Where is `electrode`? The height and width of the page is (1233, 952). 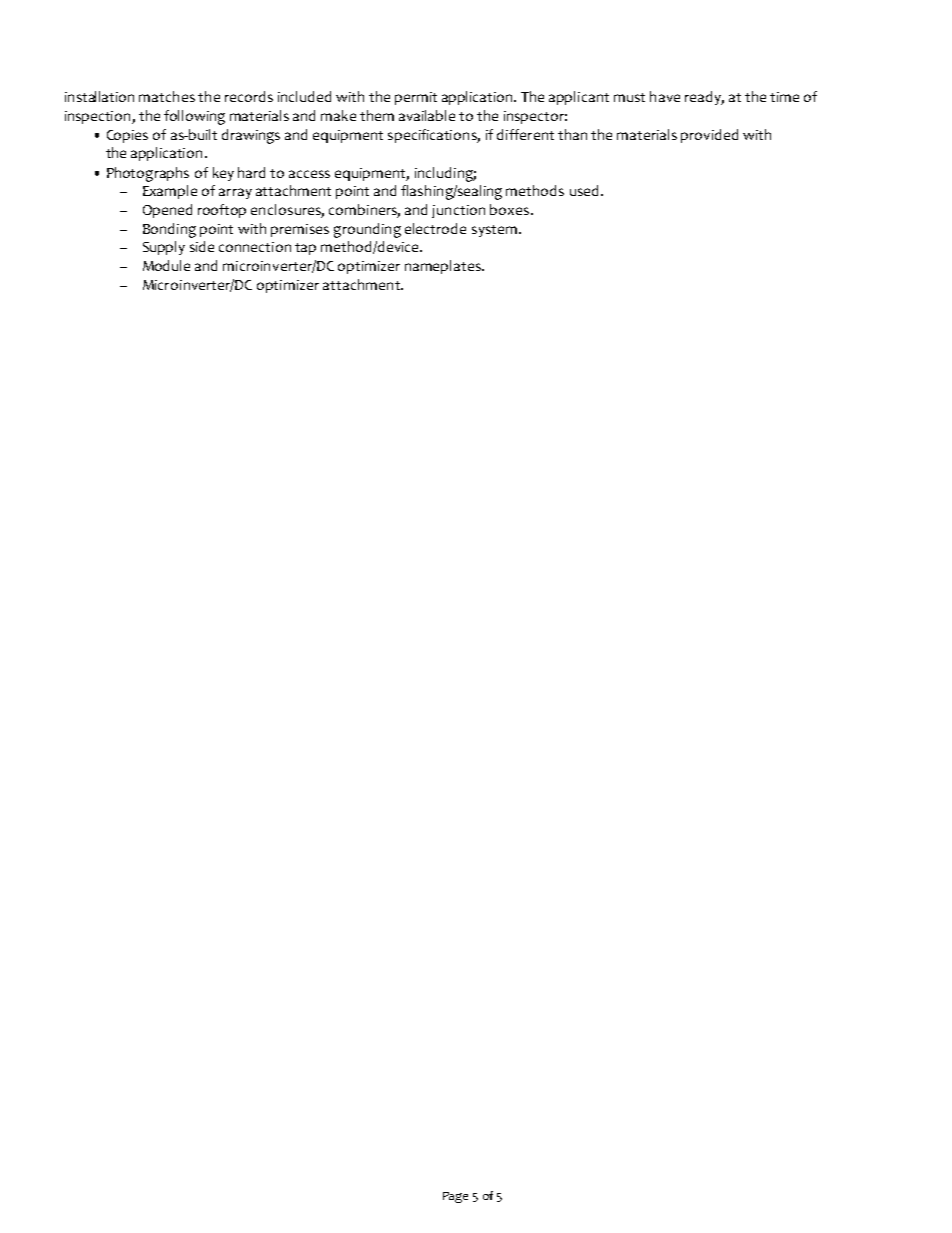
electrode is located at coordinates (435, 228).
